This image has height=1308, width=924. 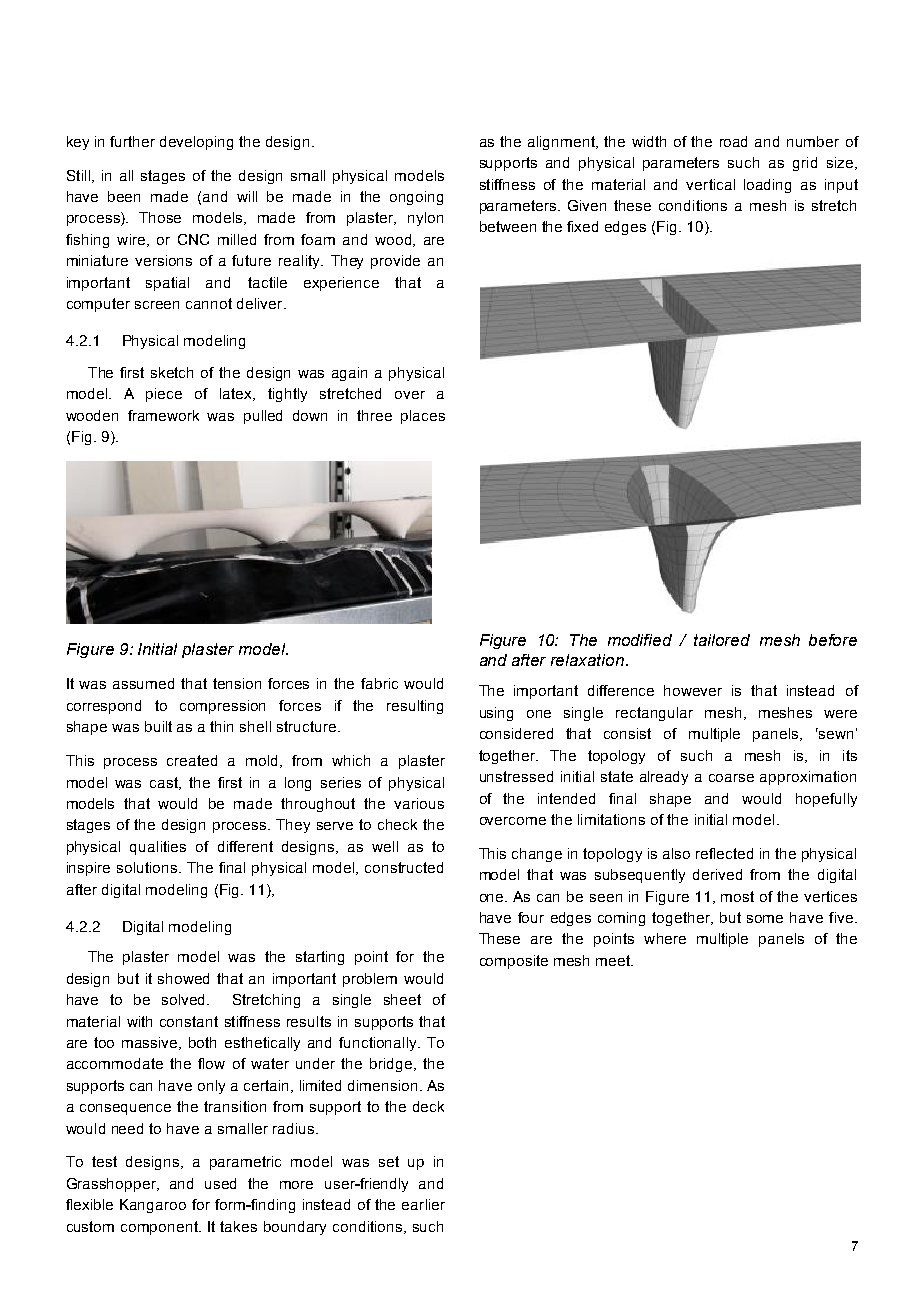 I want to click on component, so click(x=160, y=1228).
